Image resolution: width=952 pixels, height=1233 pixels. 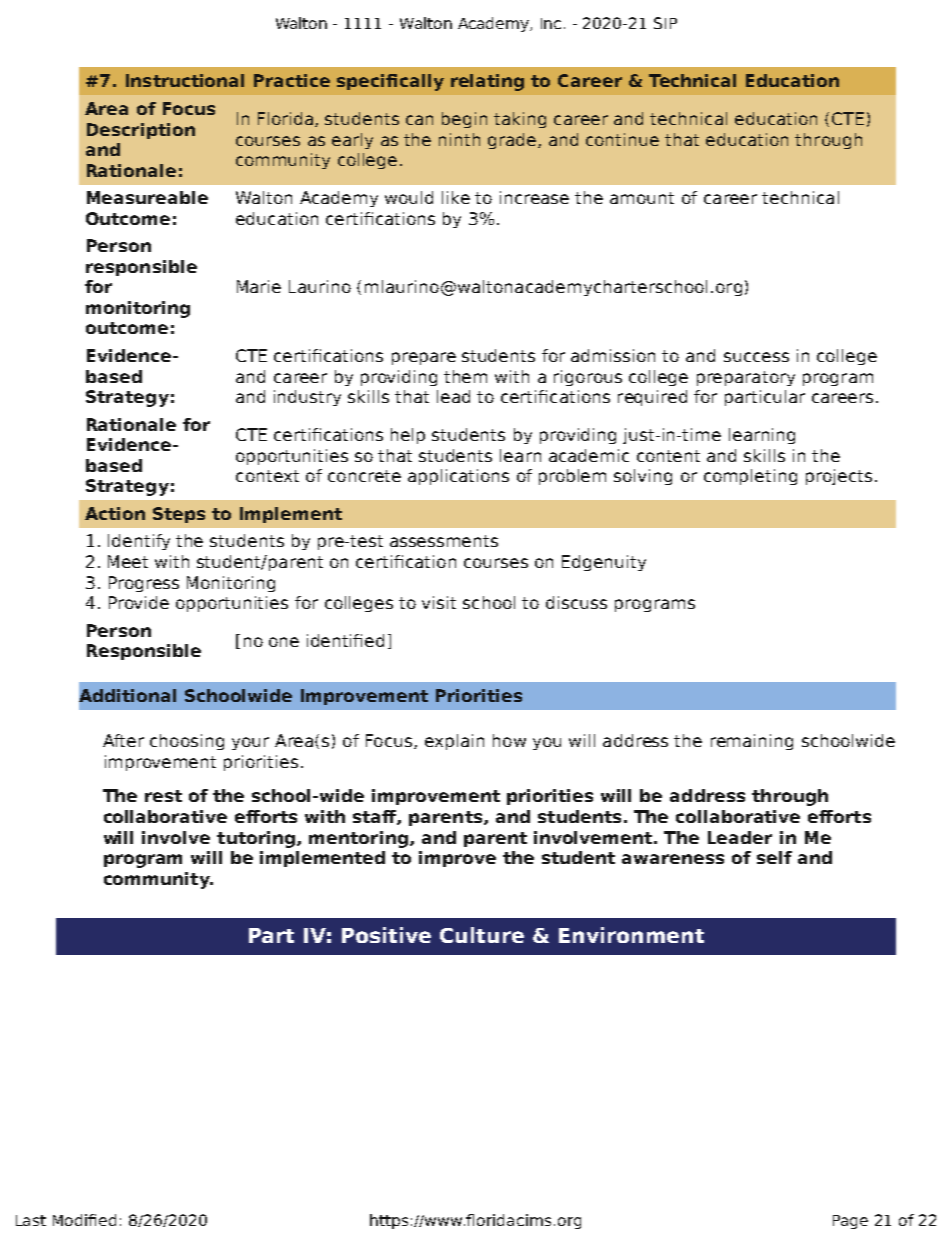 What do you see at coordinates (163, 796) in the screenshot?
I see `rest` at bounding box center [163, 796].
